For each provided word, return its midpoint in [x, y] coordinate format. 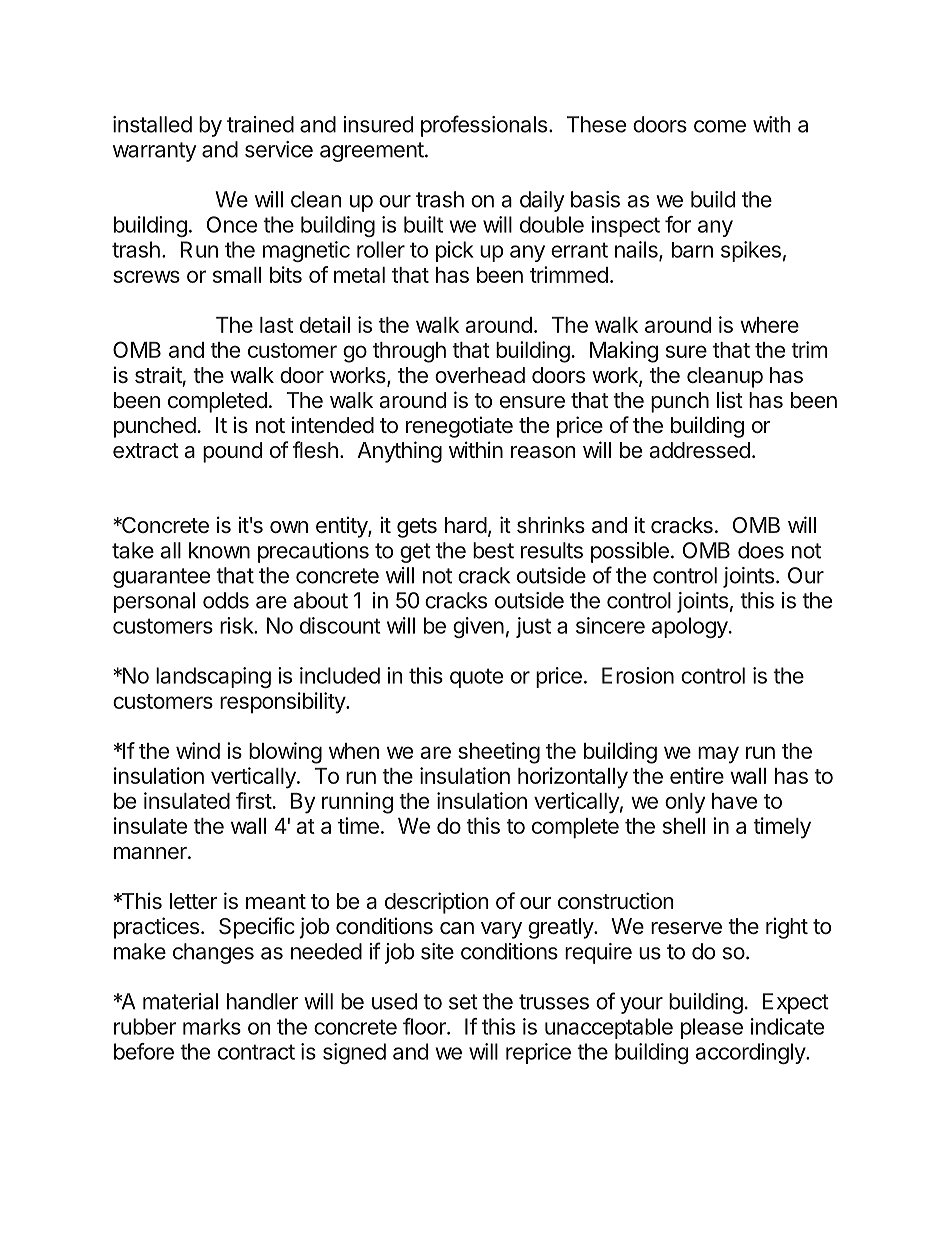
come [720, 126]
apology [690, 627]
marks [212, 1026]
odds [226, 600]
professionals [484, 126]
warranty [155, 152]
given [478, 627]
